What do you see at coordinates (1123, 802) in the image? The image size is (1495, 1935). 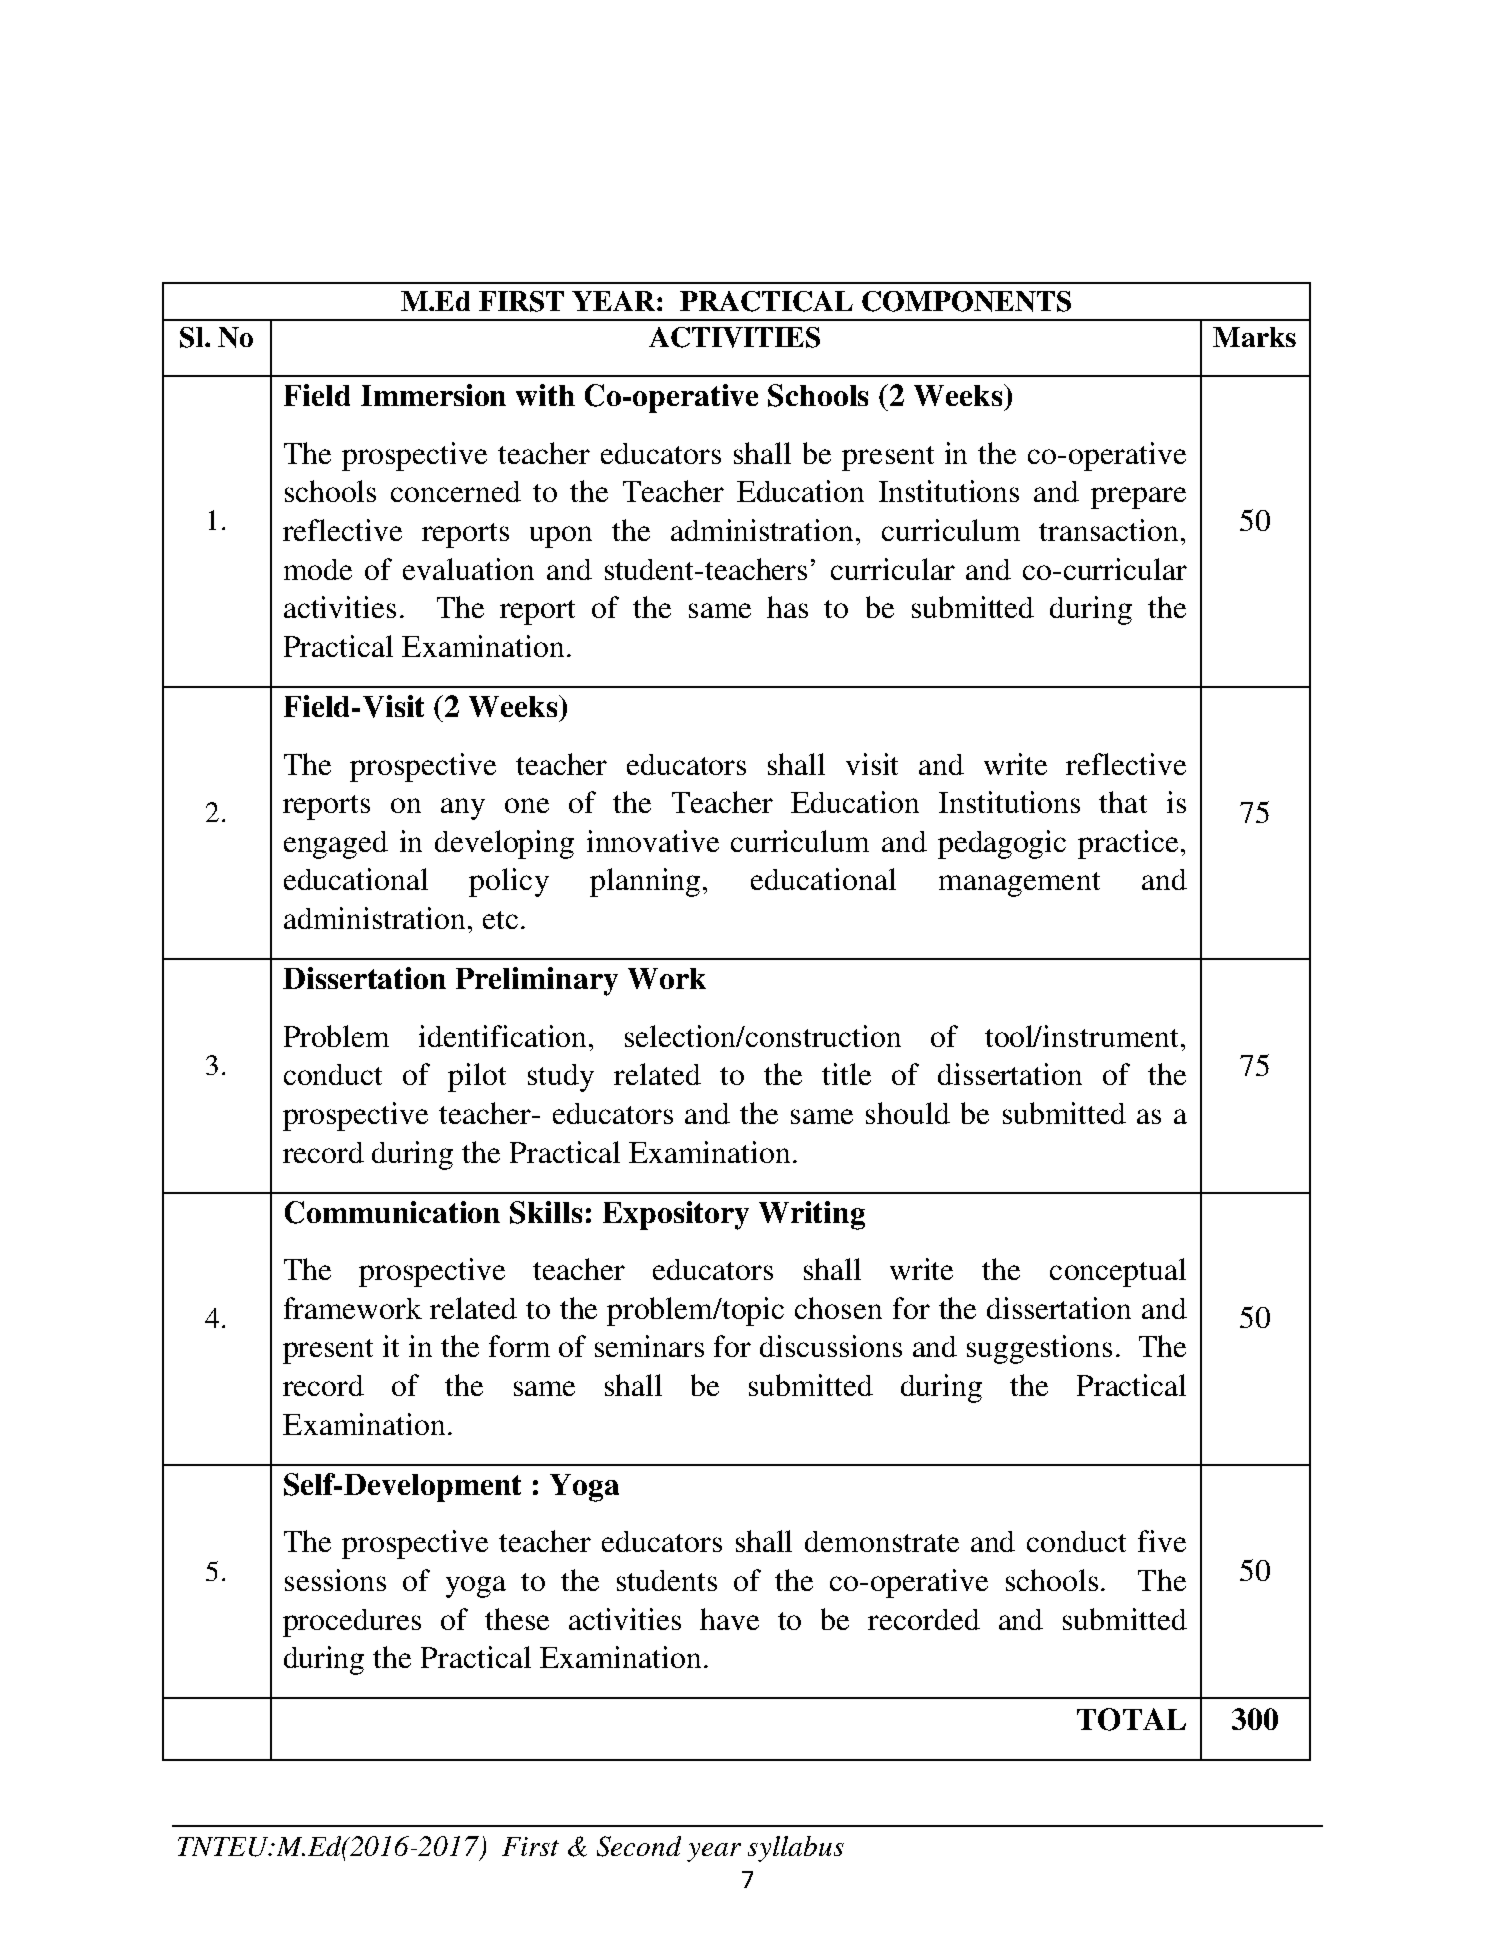 I see `that` at bounding box center [1123, 802].
